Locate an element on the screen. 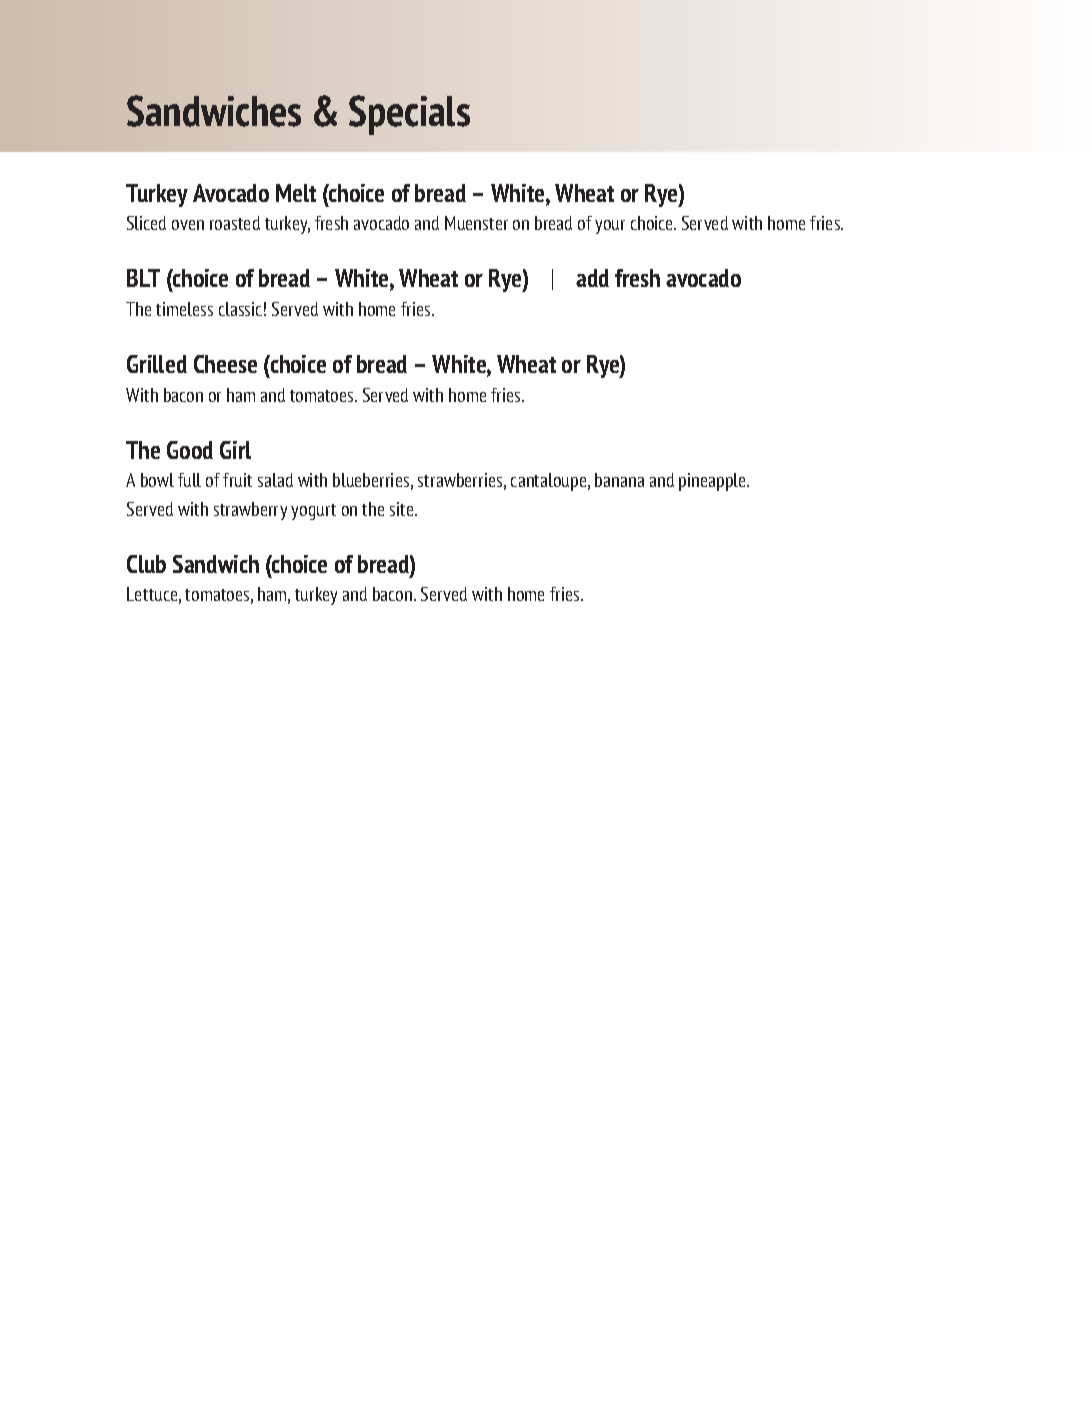 The width and height of the screenshot is (1092, 1413). your is located at coordinates (610, 227).
